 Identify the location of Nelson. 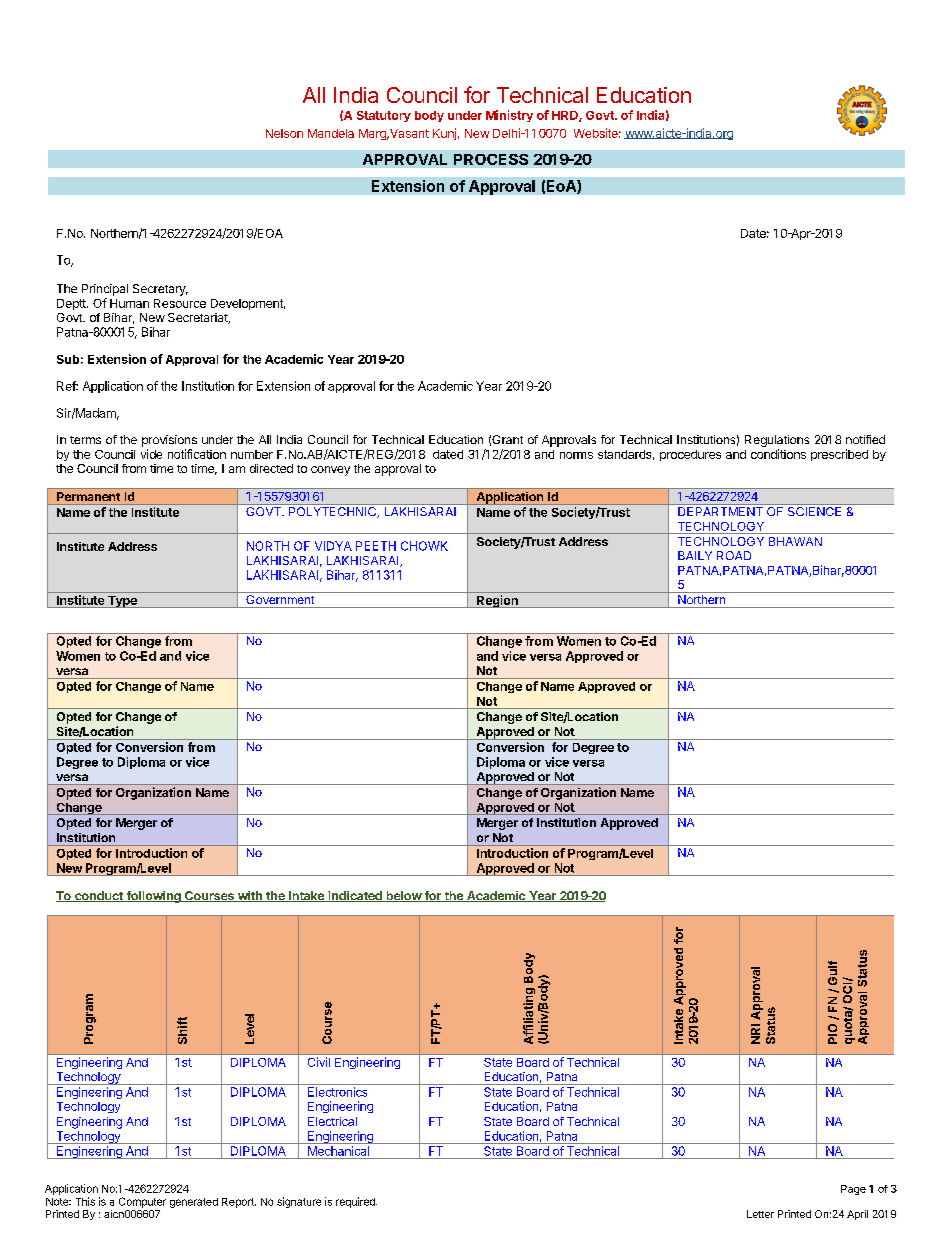
(284, 133).
